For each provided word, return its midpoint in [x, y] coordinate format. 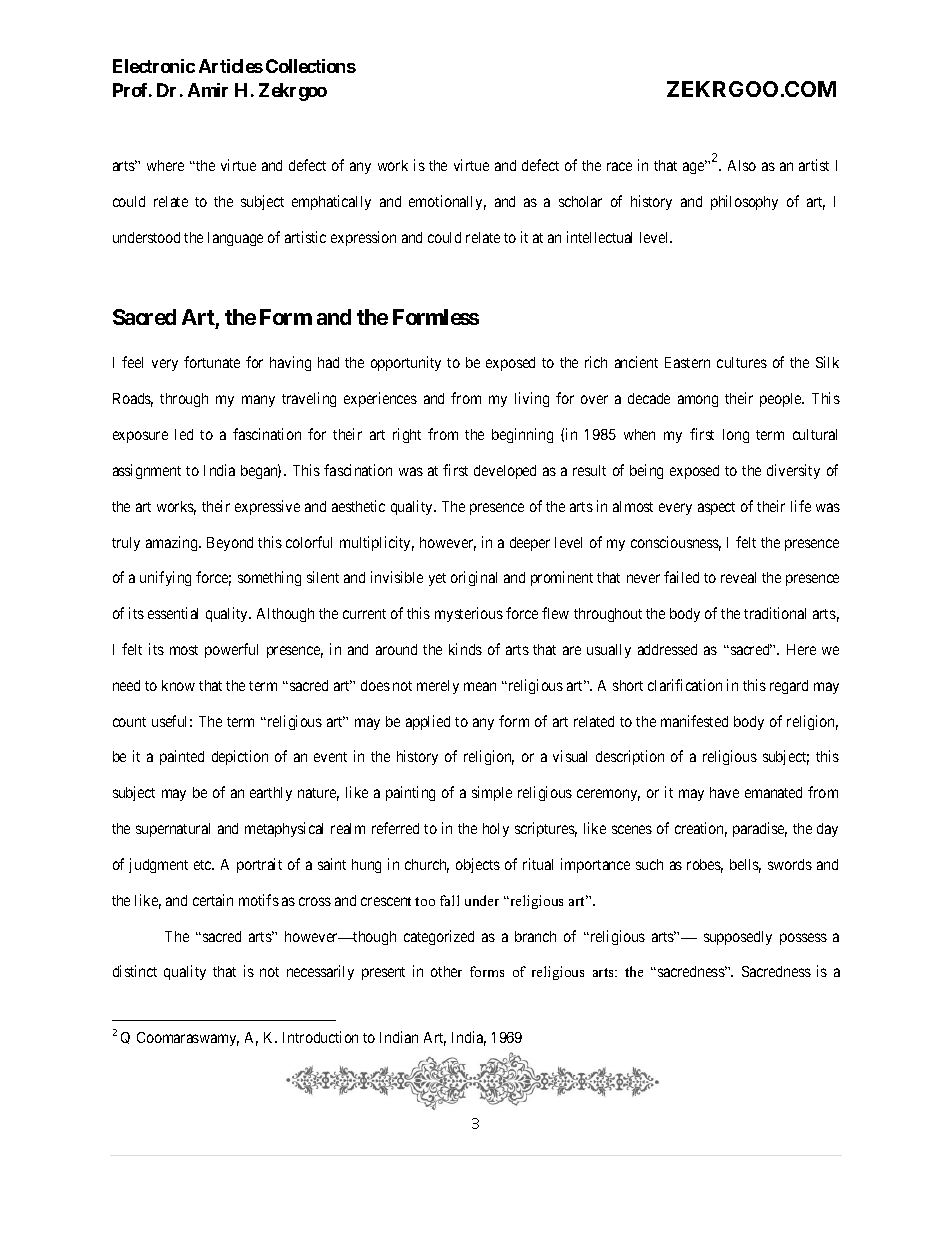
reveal [738, 577]
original [474, 578]
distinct [135, 971]
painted [182, 757]
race [619, 166]
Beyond [230, 544]
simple [492, 793]
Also [742, 165]
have [724, 792]
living [532, 399]
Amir [208, 90]
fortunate [212, 362]
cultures [742, 362]
